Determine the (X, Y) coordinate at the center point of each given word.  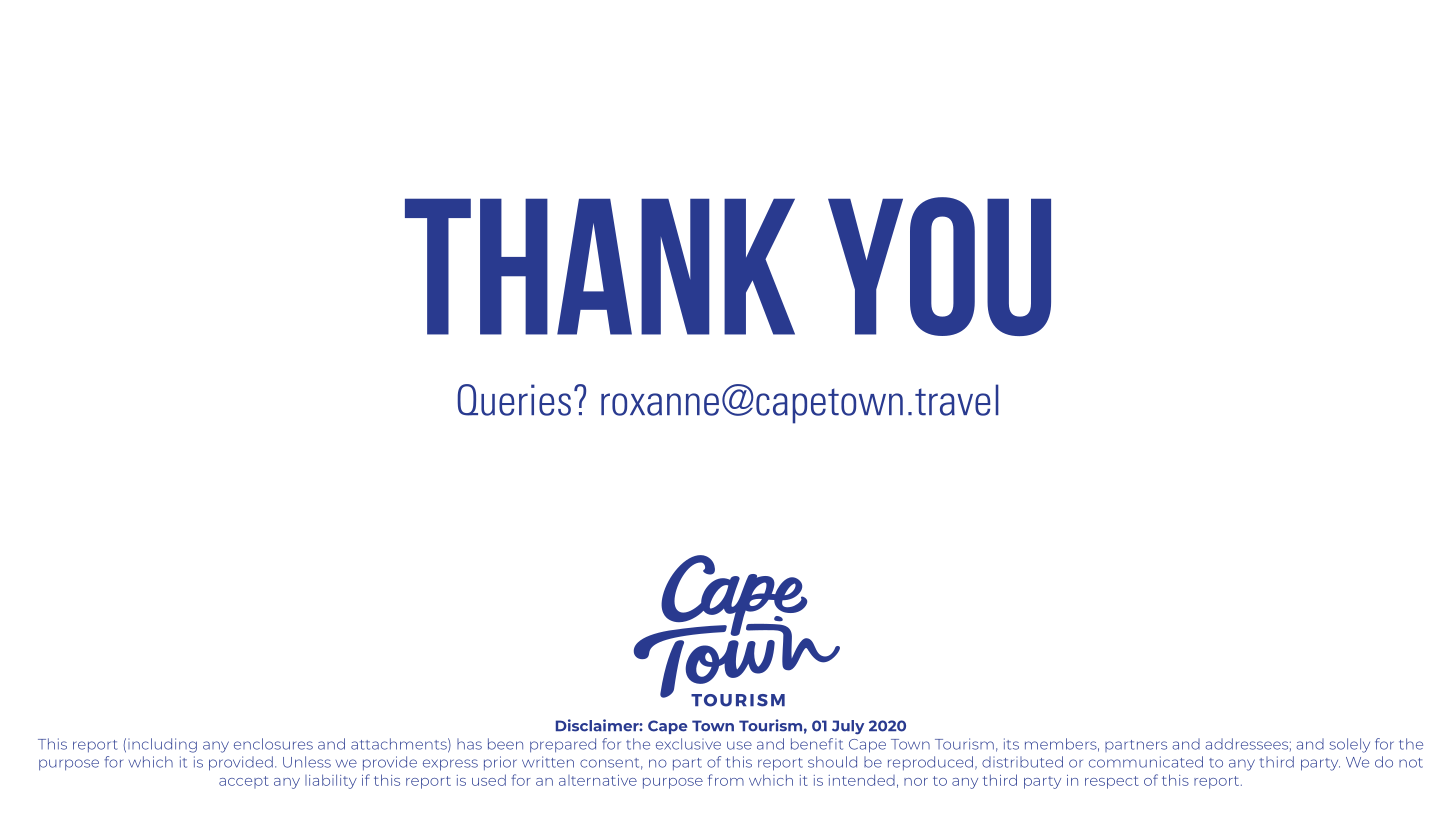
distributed (1022, 762)
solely (1349, 745)
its (1011, 744)
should (832, 762)
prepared (563, 745)
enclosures (273, 744)
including (162, 745)
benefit (817, 744)
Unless (307, 762)
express (450, 765)
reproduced (930, 763)
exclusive (688, 744)
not (1411, 763)
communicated (1146, 762)
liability (331, 781)
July (848, 727)
